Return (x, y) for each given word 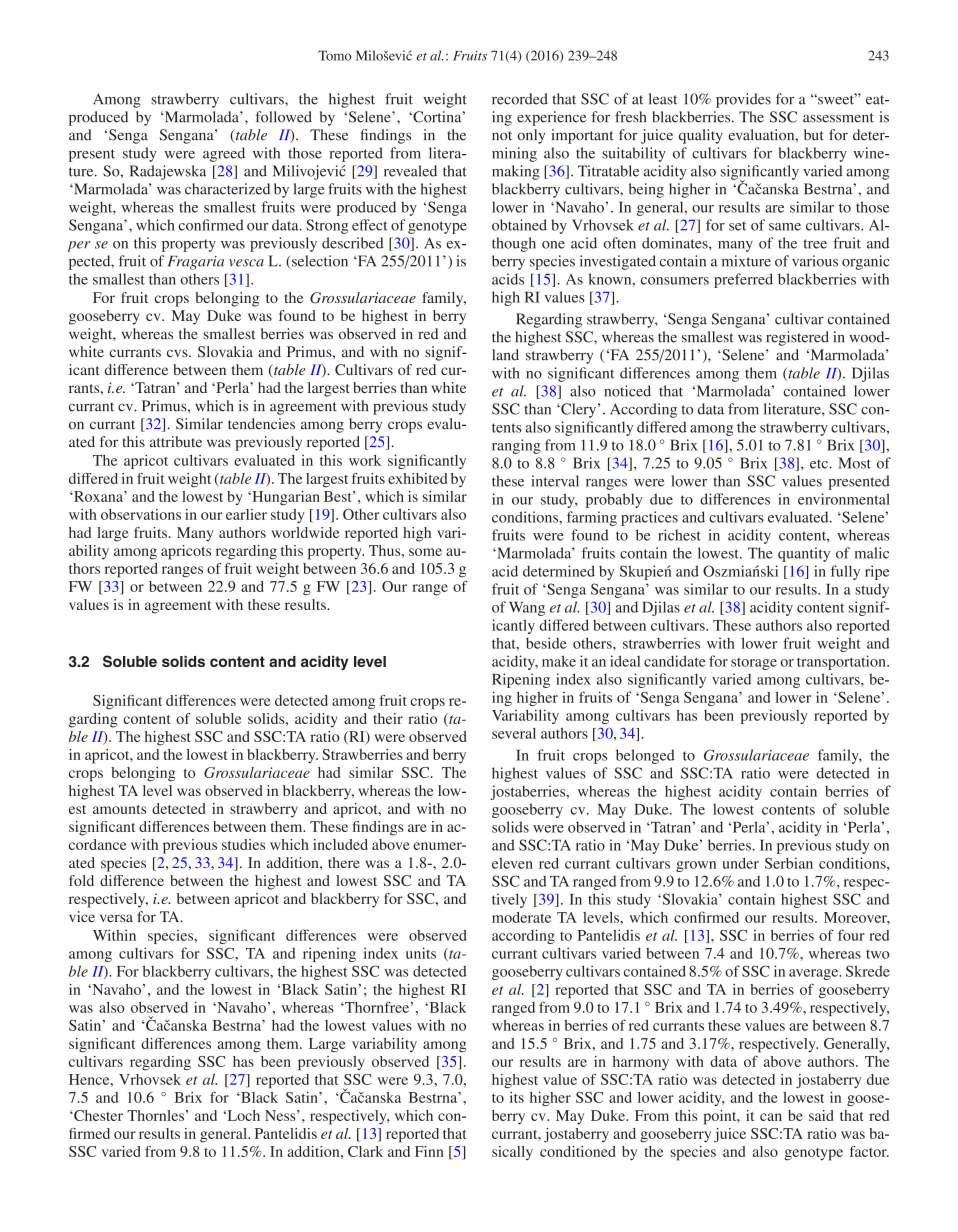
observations (141, 514)
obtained (519, 225)
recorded (520, 99)
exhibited (417, 478)
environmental (844, 499)
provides (743, 100)
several (514, 733)
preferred (743, 280)
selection (319, 262)
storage (754, 664)
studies (243, 844)
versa (116, 918)
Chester (97, 1115)
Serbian (789, 863)
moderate (521, 917)
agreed (224, 154)
